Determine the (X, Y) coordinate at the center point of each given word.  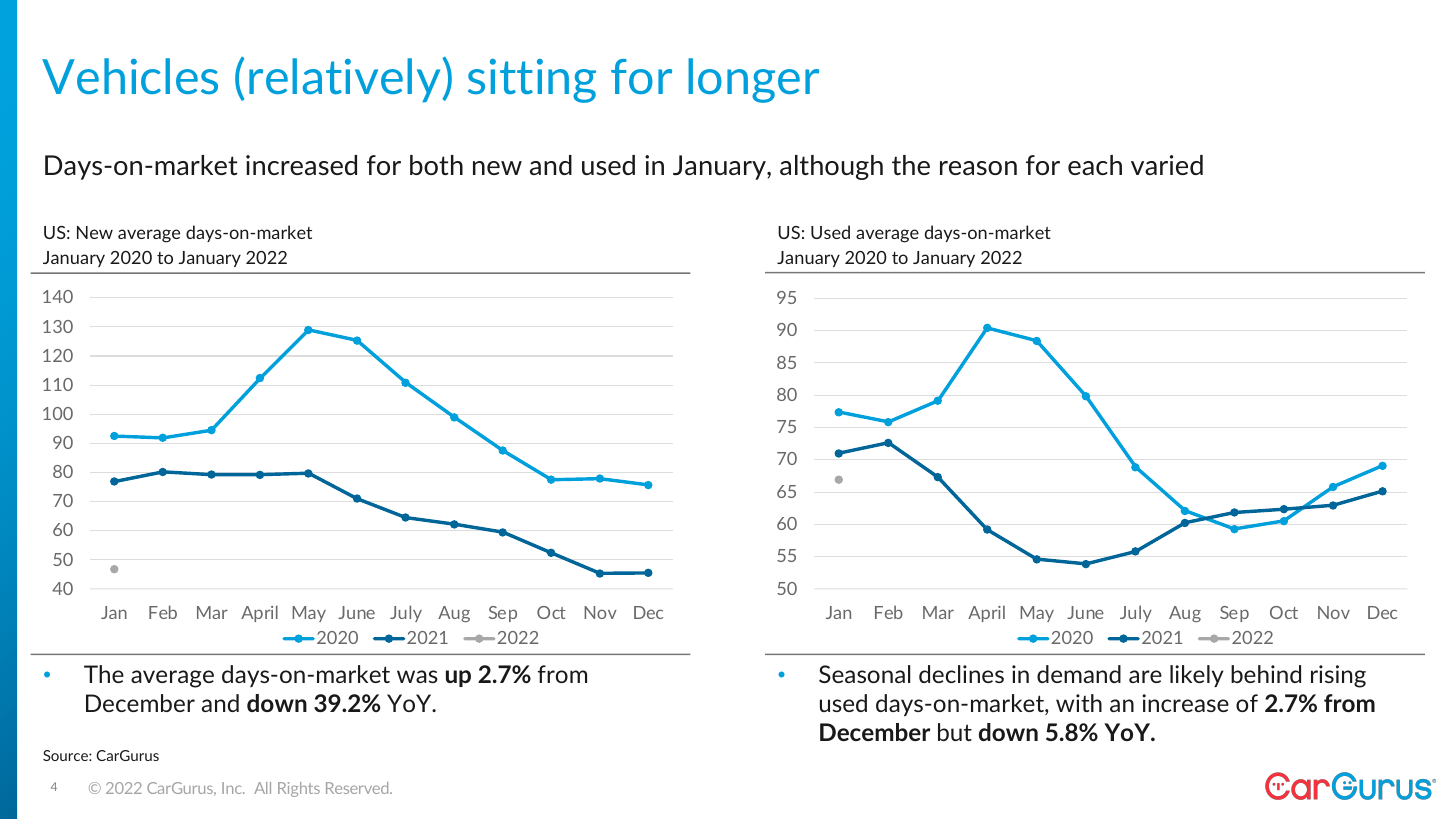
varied (1167, 165)
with (1079, 703)
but (955, 732)
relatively (346, 80)
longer (753, 80)
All (262, 788)
